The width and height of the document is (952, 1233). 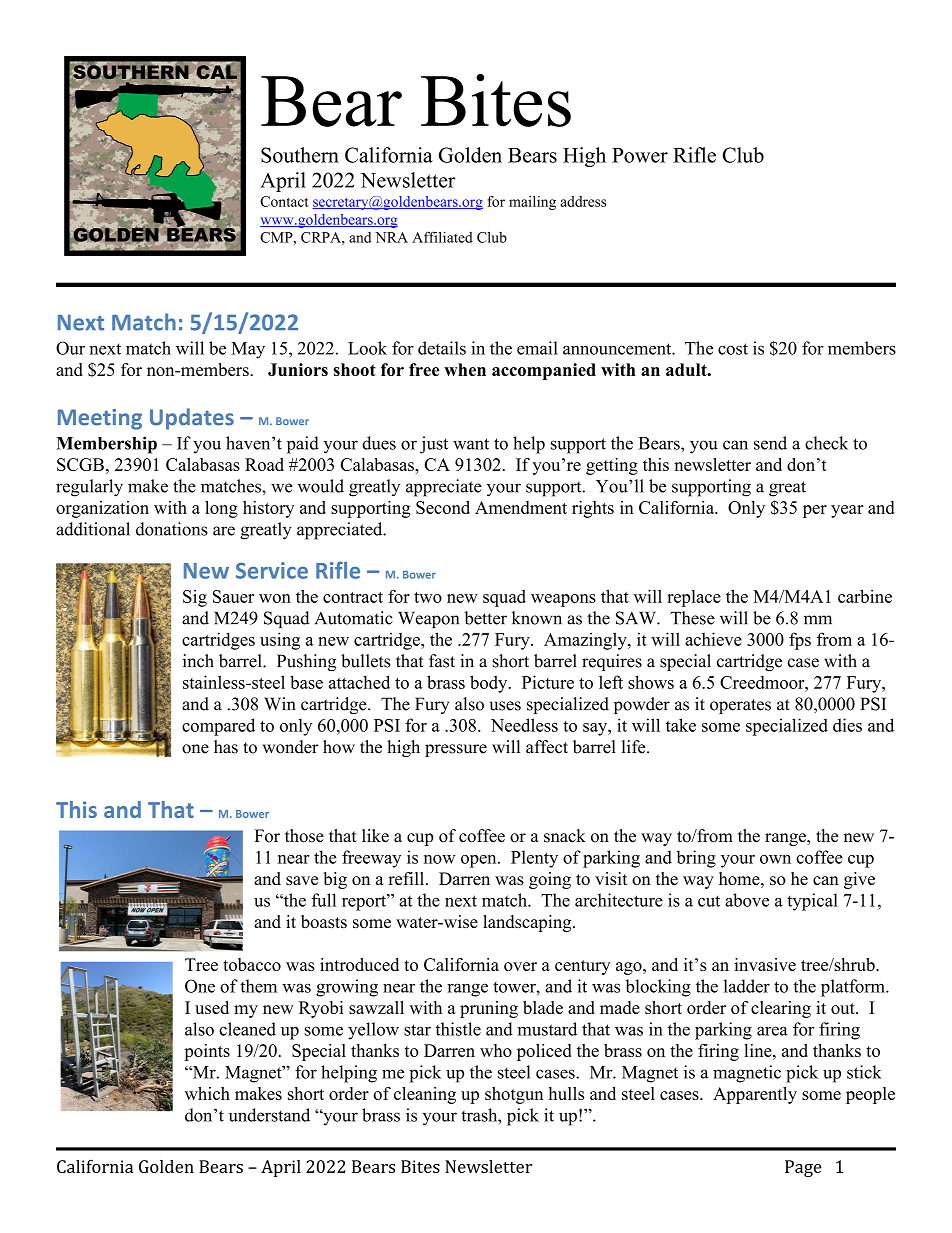 I want to click on Power, so click(x=640, y=155).
